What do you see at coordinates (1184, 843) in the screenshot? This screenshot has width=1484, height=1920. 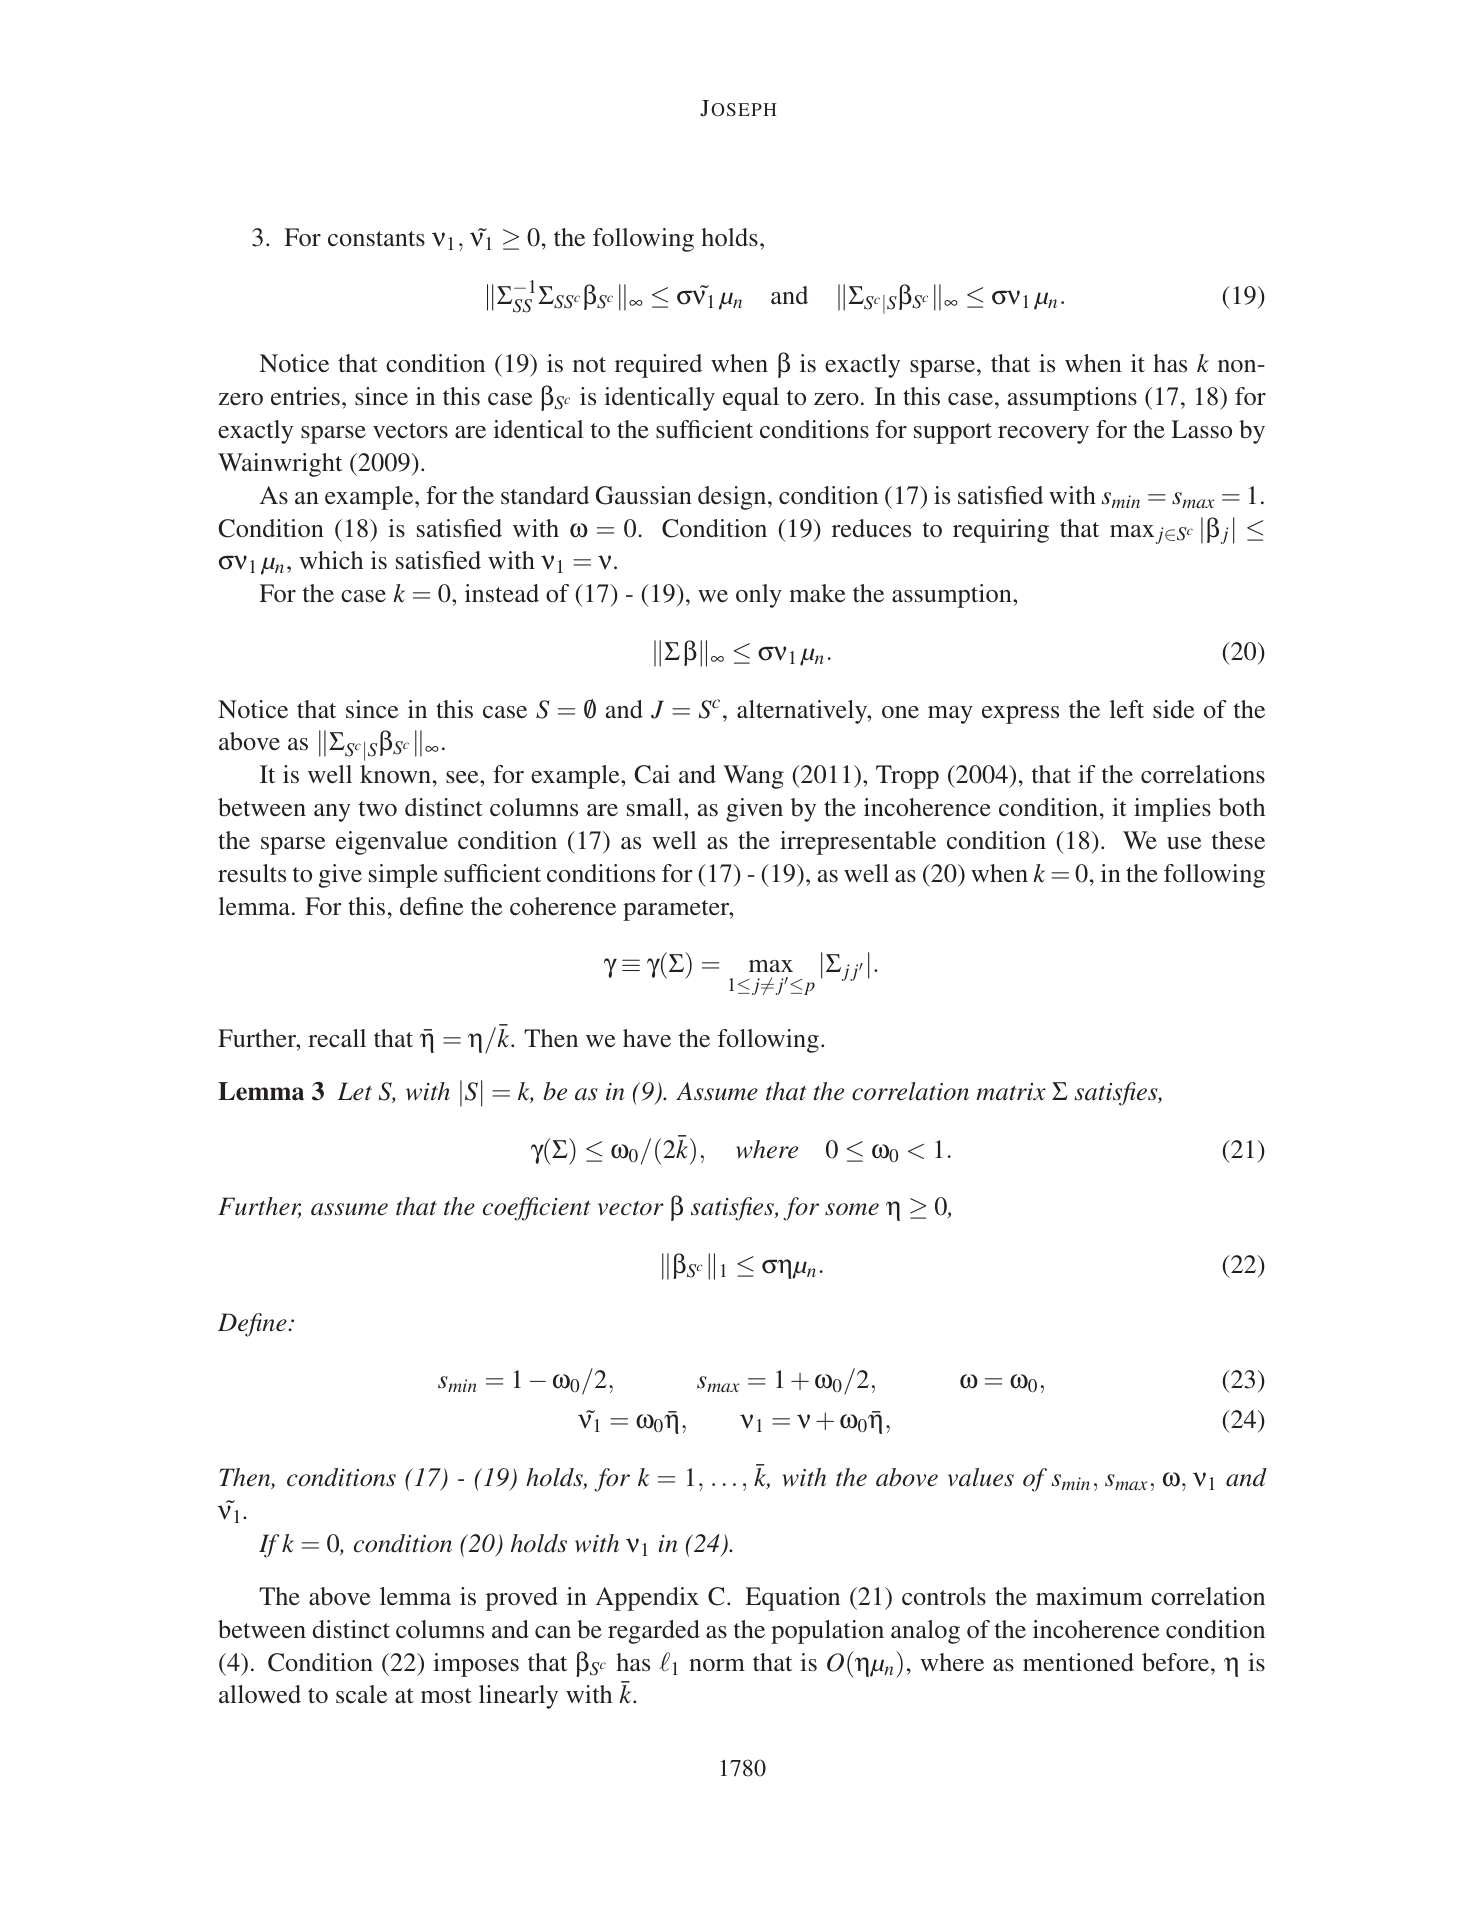 I see `use` at bounding box center [1184, 843].
